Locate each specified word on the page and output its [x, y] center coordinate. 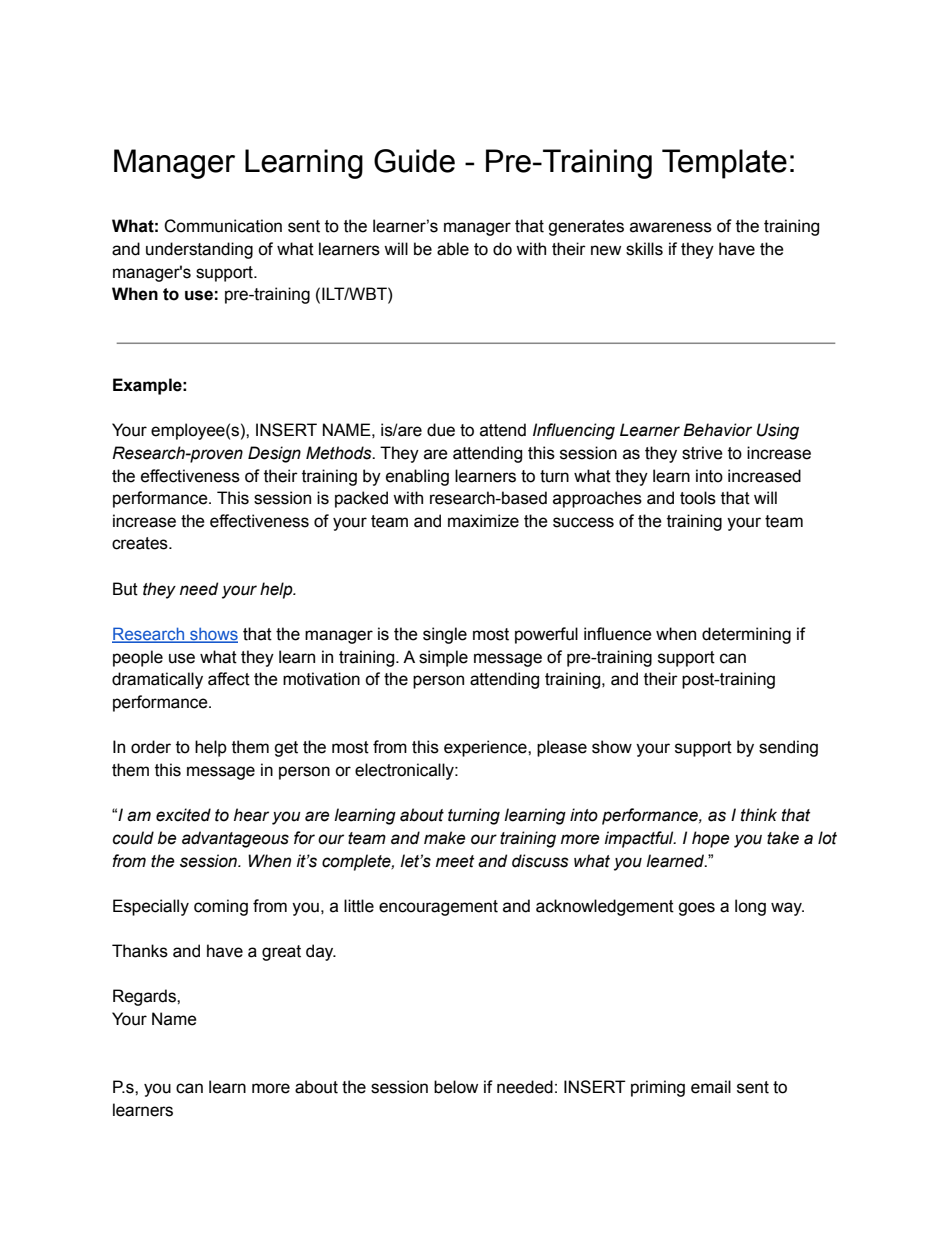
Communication [223, 226]
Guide [414, 161]
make [445, 838]
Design [274, 454]
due [441, 430]
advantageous [235, 839]
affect [229, 679]
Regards [145, 997]
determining [746, 635]
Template [724, 164]
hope [711, 839]
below [456, 1087]
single [445, 635]
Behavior [717, 430]
